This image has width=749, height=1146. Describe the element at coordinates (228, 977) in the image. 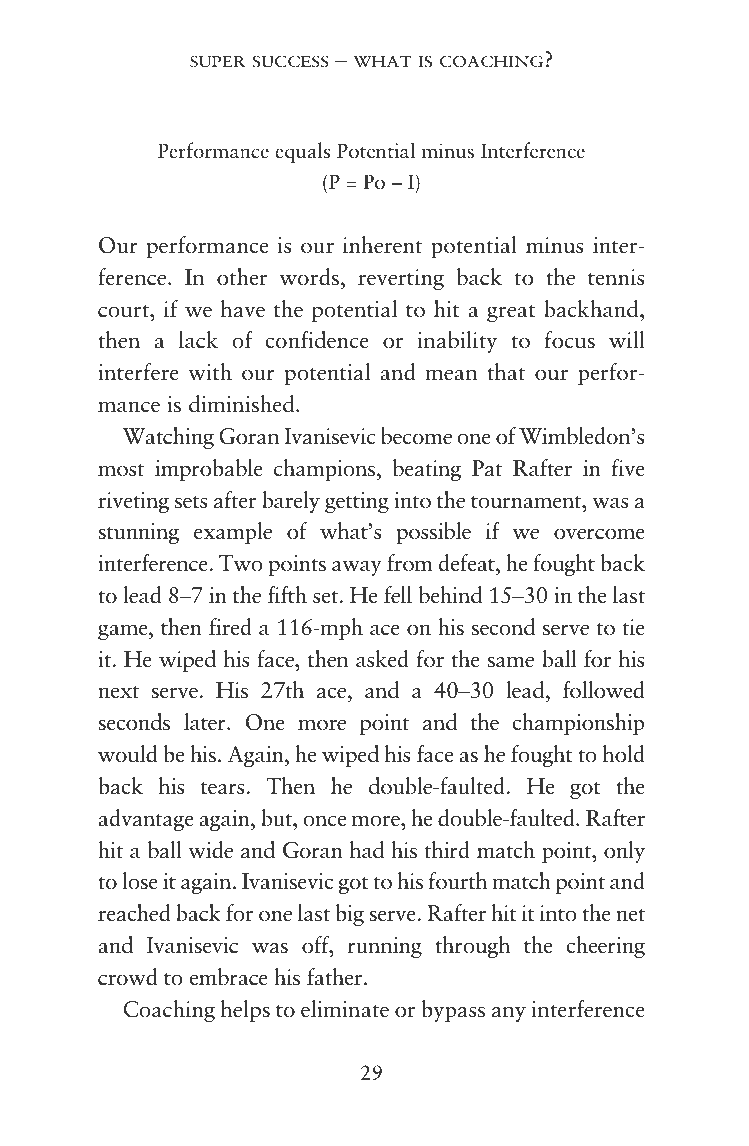

I see `embrace` at that location.
